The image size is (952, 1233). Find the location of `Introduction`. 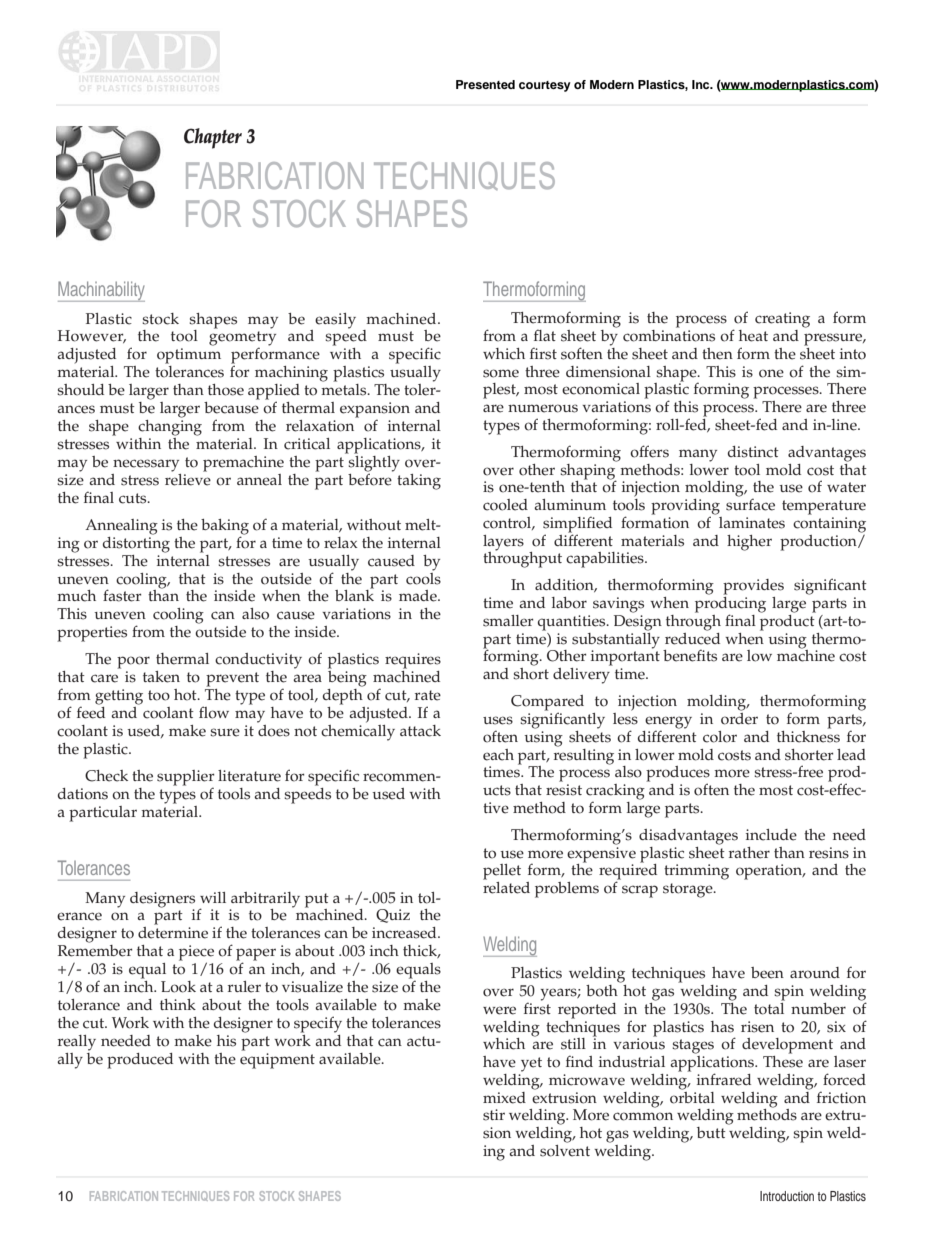

Introduction is located at coordinates (787, 1196).
